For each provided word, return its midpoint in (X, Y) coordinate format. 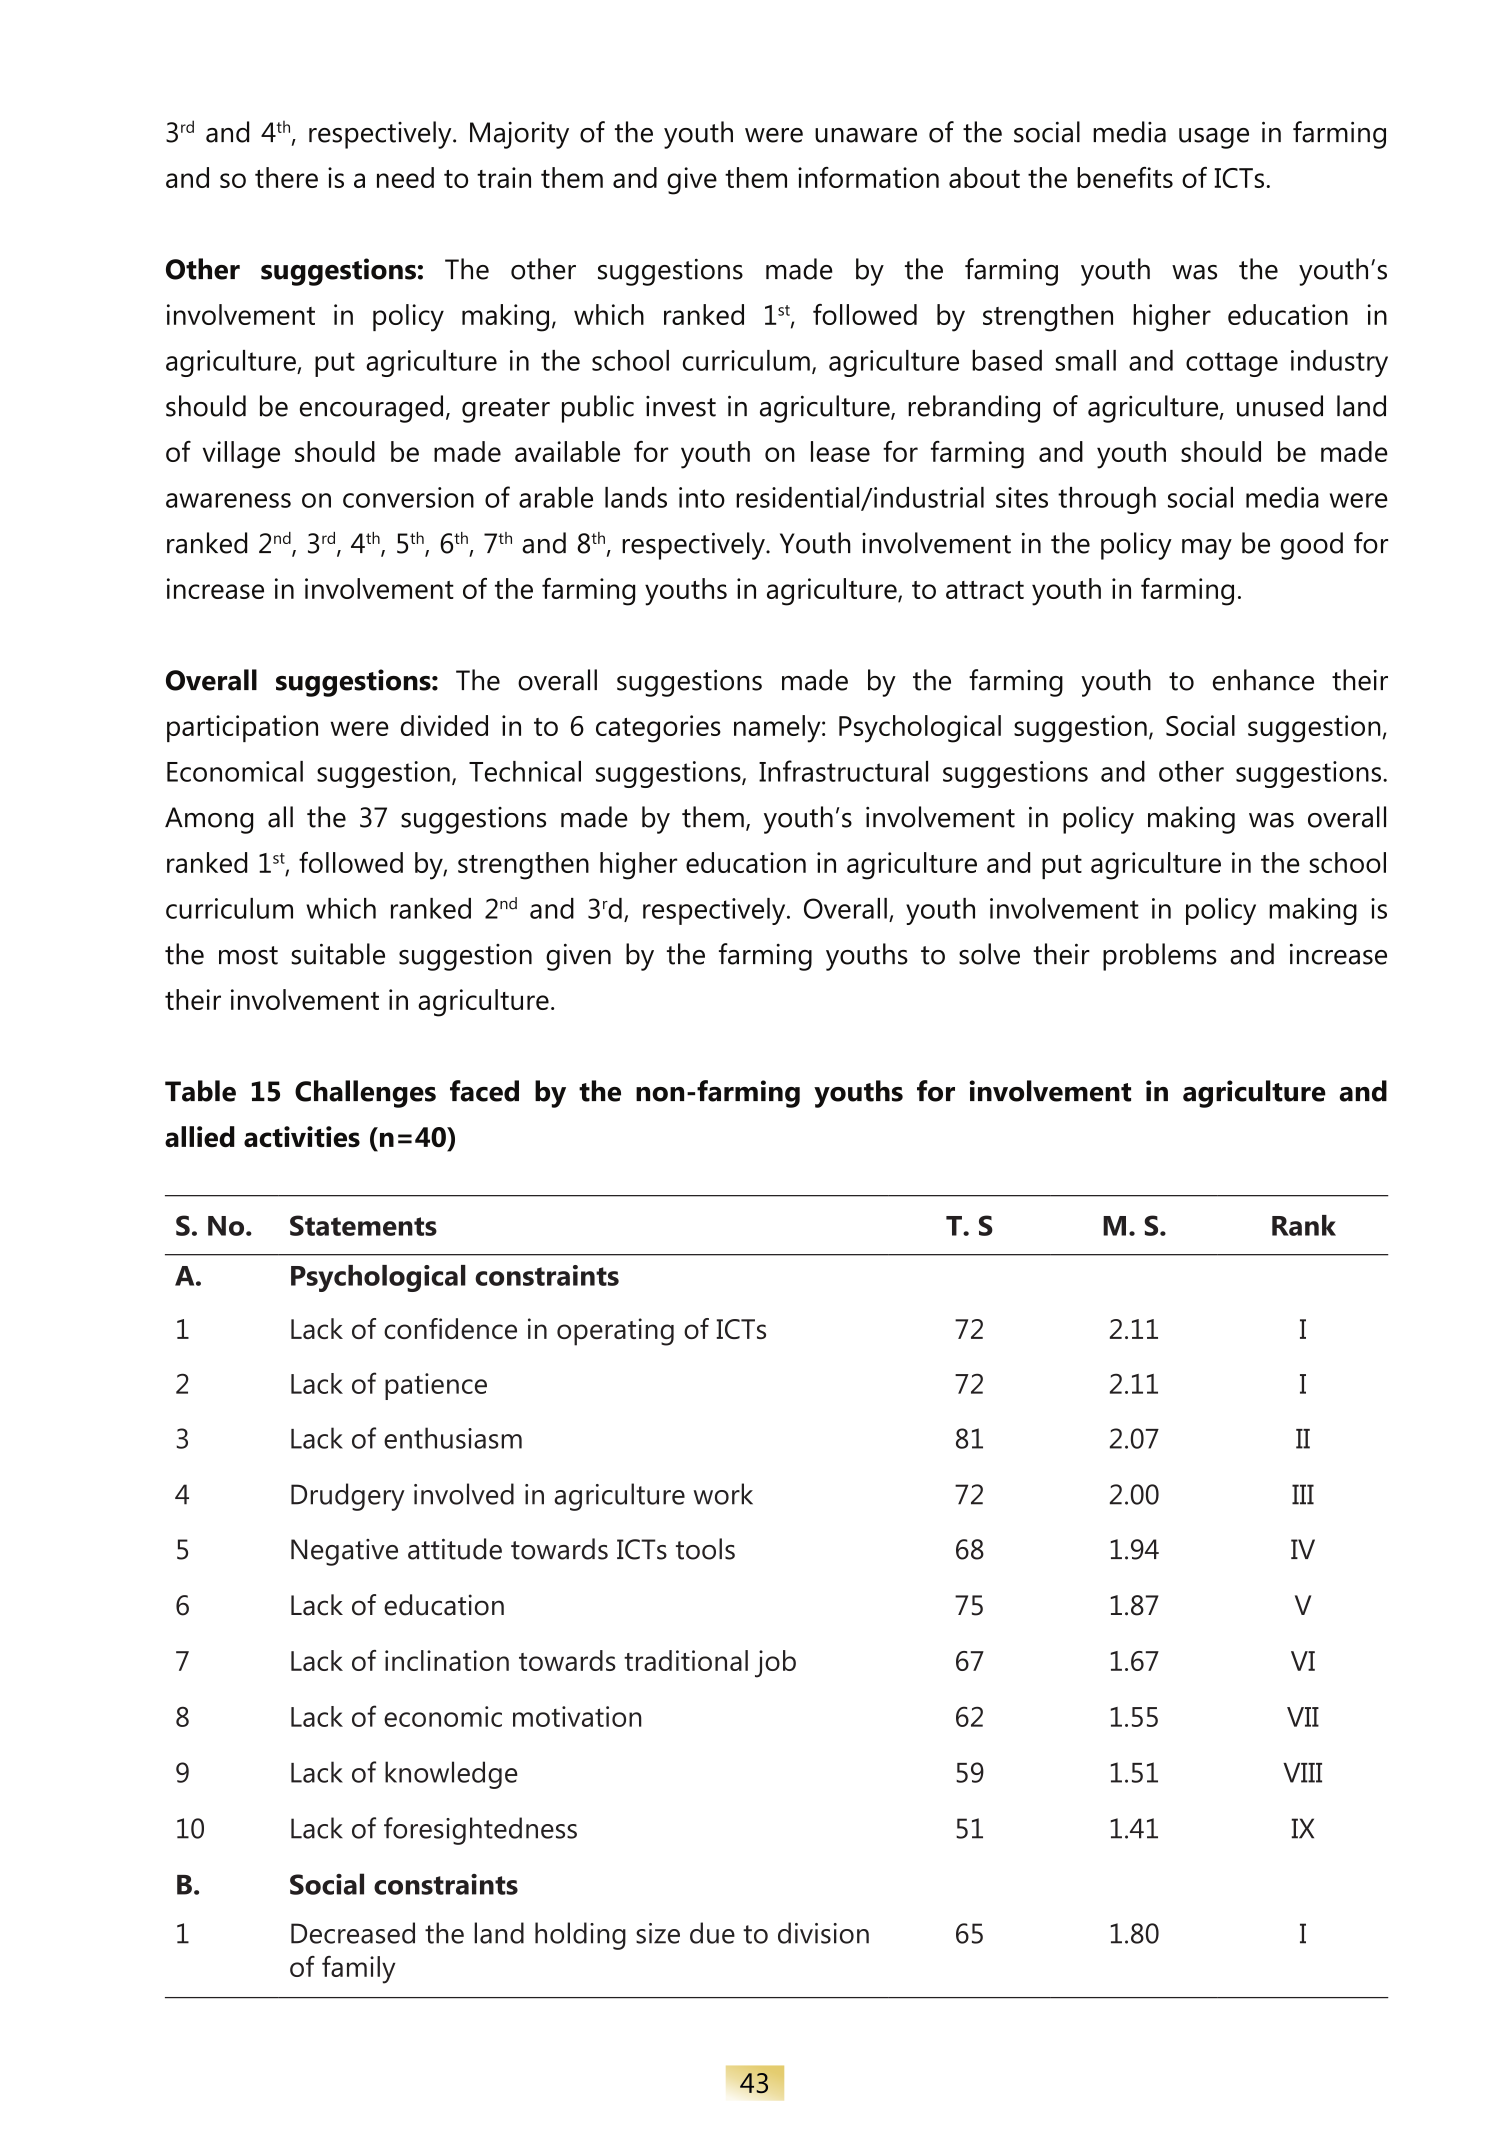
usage (1214, 138)
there (286, 177)
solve (989, 954)
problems (1160, 957)
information (868, 177)
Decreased (353, 1933)
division (823, 1933)
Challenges (365, 1094)
